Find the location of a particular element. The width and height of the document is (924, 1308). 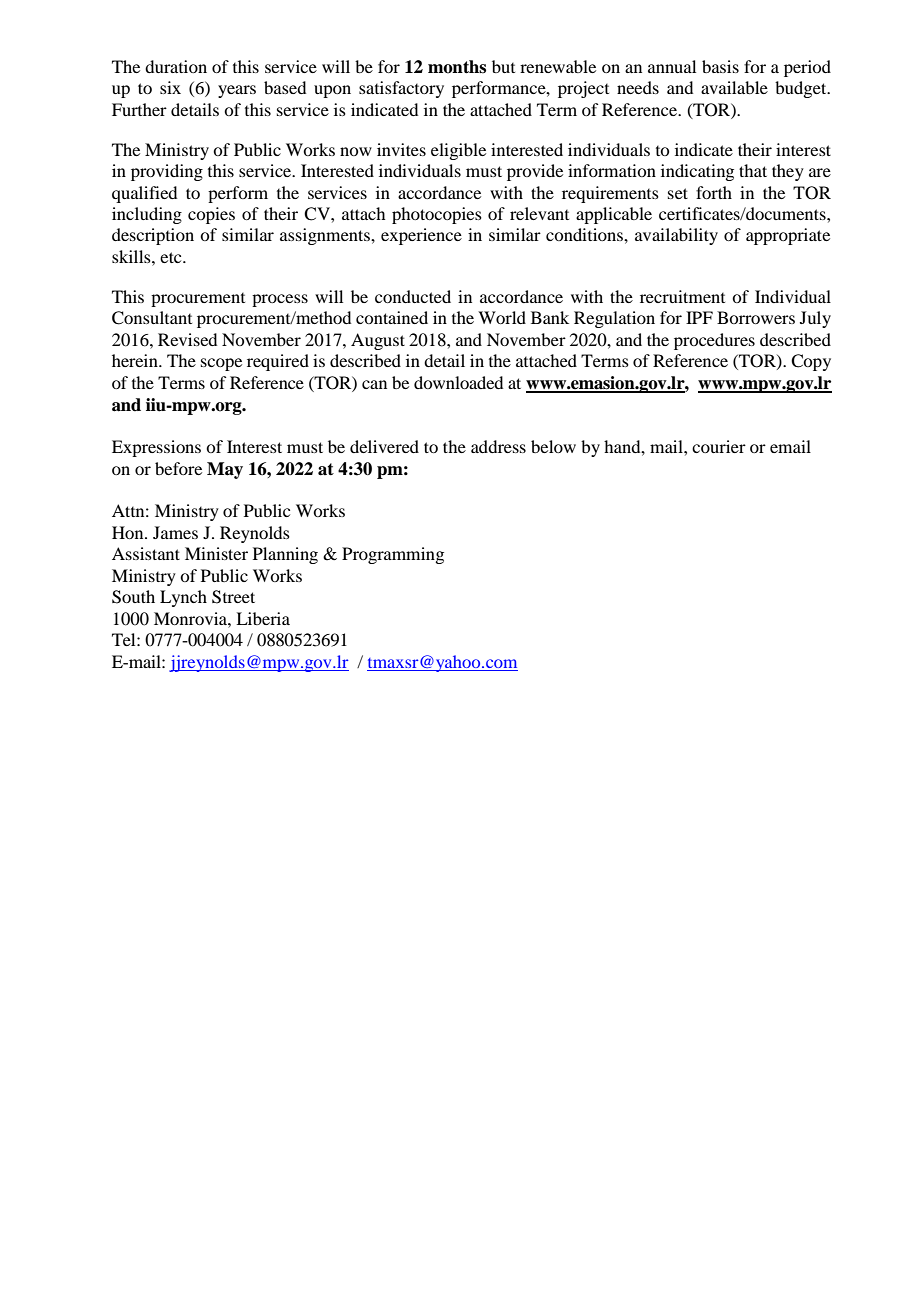

months is located at coordinates (457, 67).
